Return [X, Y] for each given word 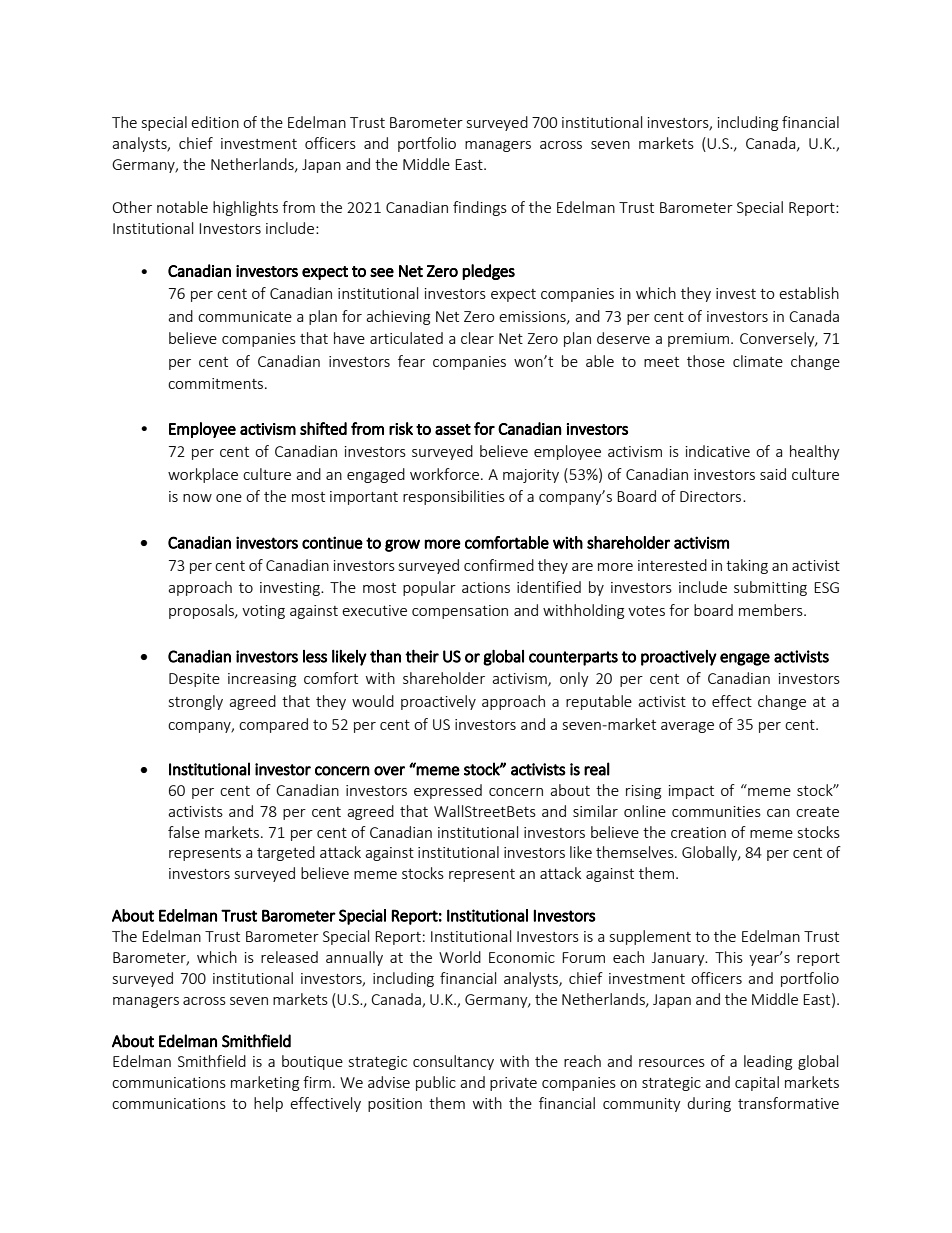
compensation [460, 612]
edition [215, 122]
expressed [448, 791]
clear [477, 338]
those [706, 361]
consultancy [453, 1062]
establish [809, 293]
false [184, 832]
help [268, 1104]
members [772, 610]
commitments [217, 383]
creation [698, 832]
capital [757, 1083]
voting [263, 612]
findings [480, 208]
